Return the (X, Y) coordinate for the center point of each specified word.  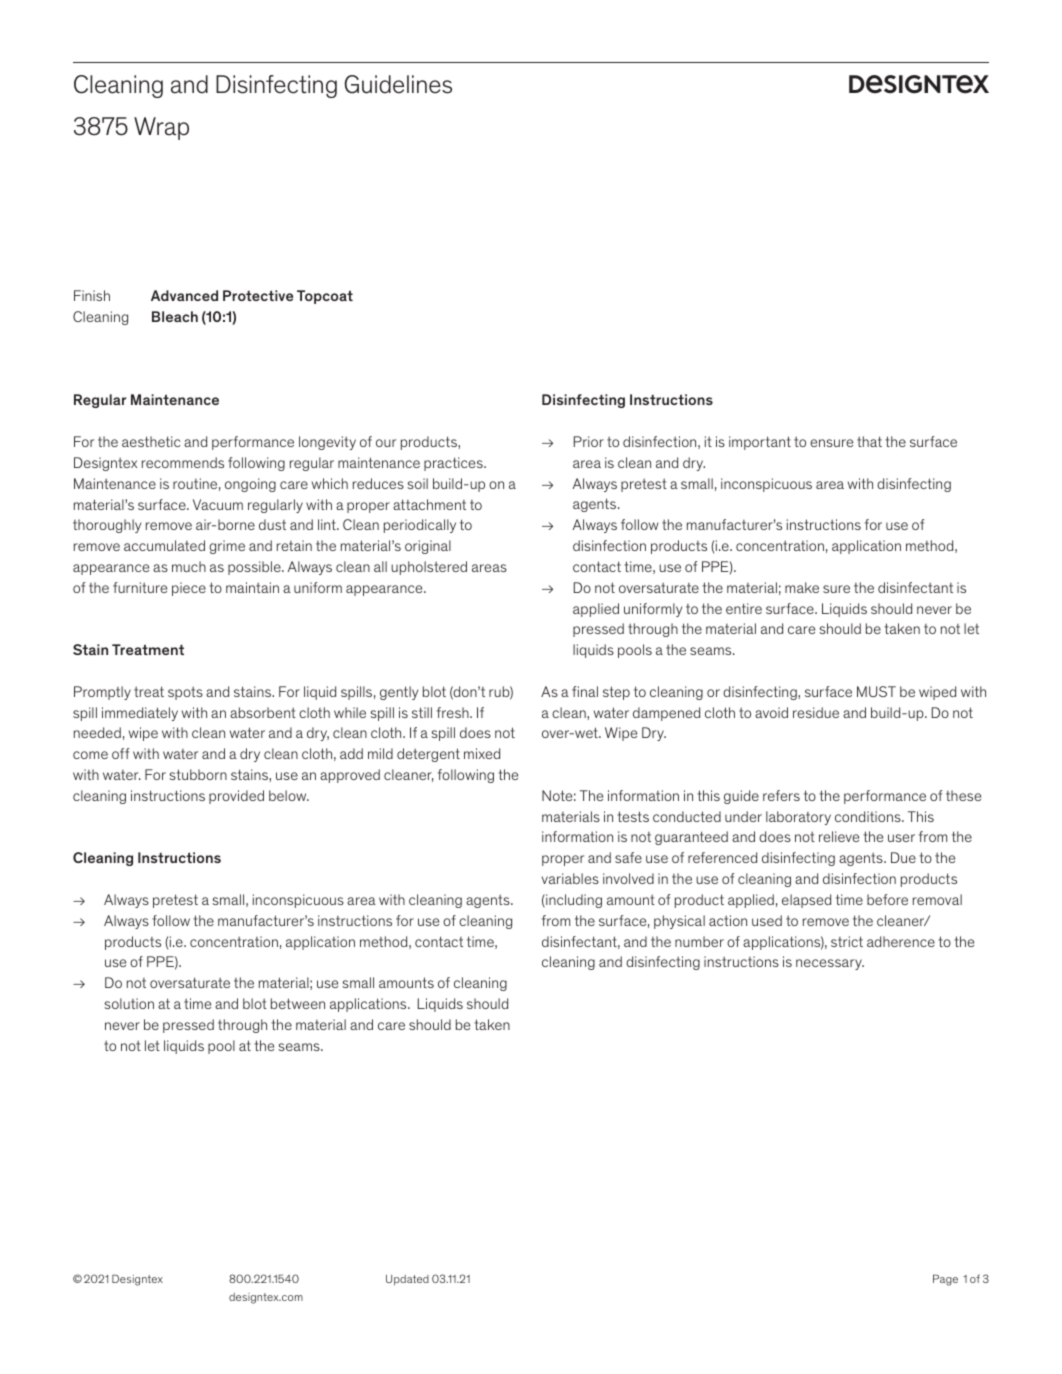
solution (129, 1003)
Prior (589, 441)
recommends (183, 462)
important (760, 443)
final (585, 691)
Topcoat (325, 297)
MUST (876, 691)
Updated (407, 1280)
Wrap (161, 128)
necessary (830, 964)
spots (185, 693)
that (869, 441)
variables (570, 878)
